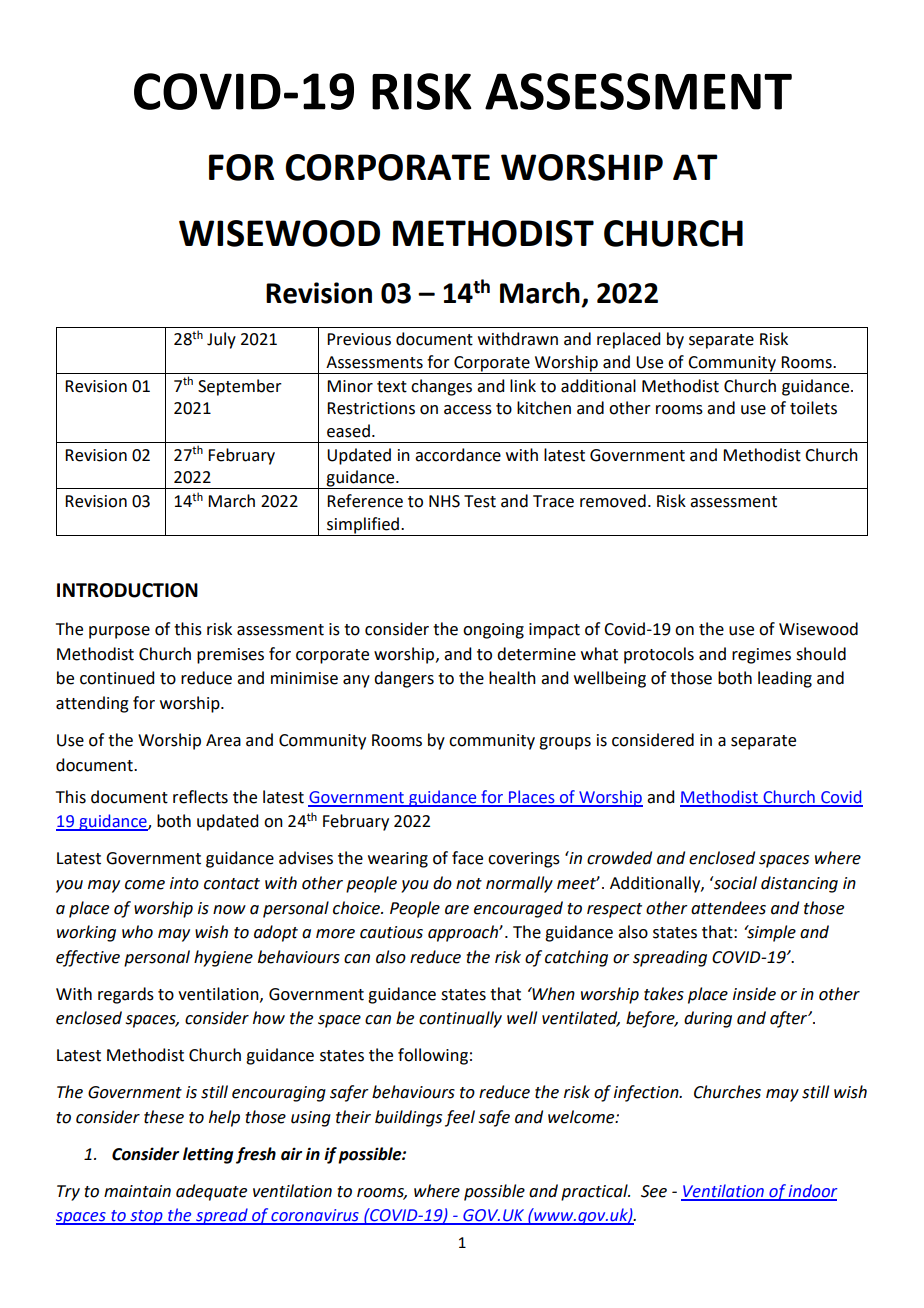  Describe the element at coordinates (761, 656) in the screenshot. I see `regimes` at that location.
